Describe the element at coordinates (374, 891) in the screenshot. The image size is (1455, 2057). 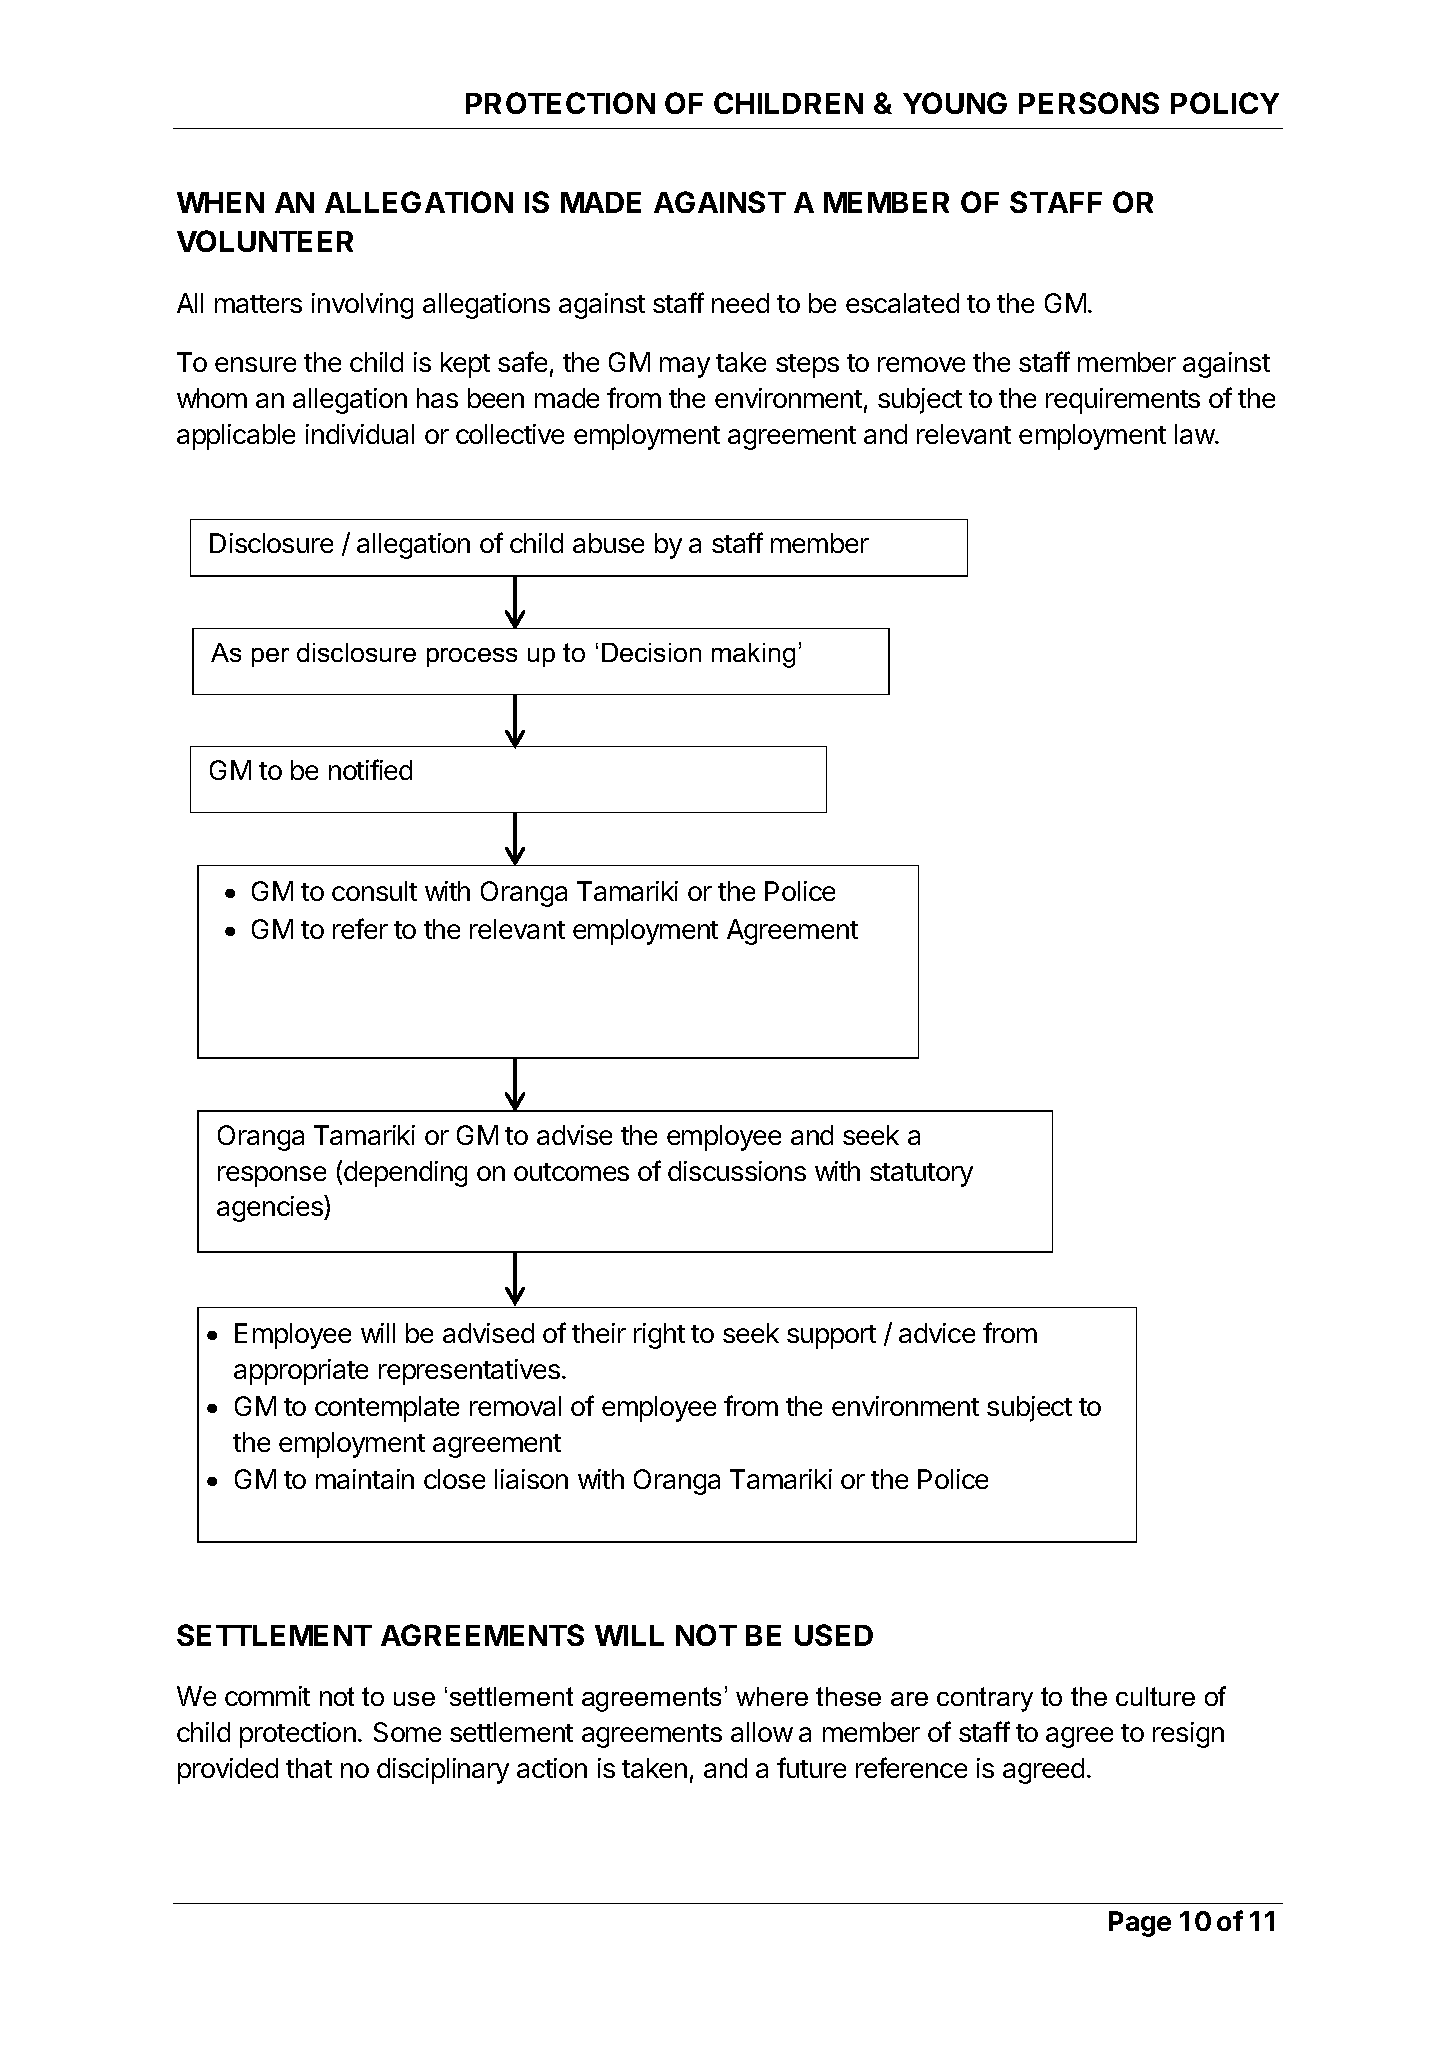
I see `consult` at that location.
